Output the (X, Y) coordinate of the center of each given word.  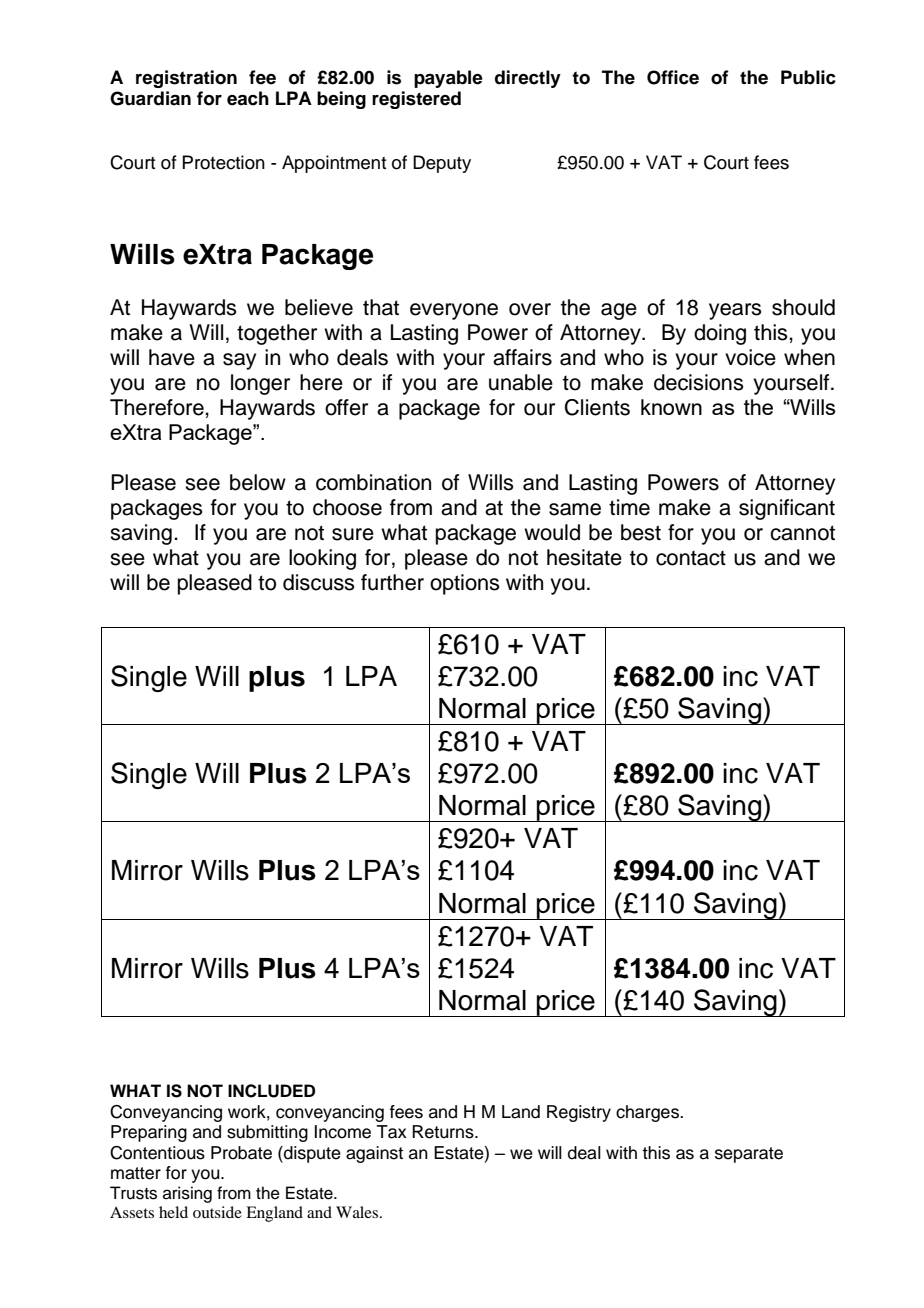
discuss (319, 582)
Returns (444, 1132)
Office (673, 77)
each (248, 98)
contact (691, 558)
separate (749, 1155)
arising (187, 1194)
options (465, 584)
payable (448, 79)
